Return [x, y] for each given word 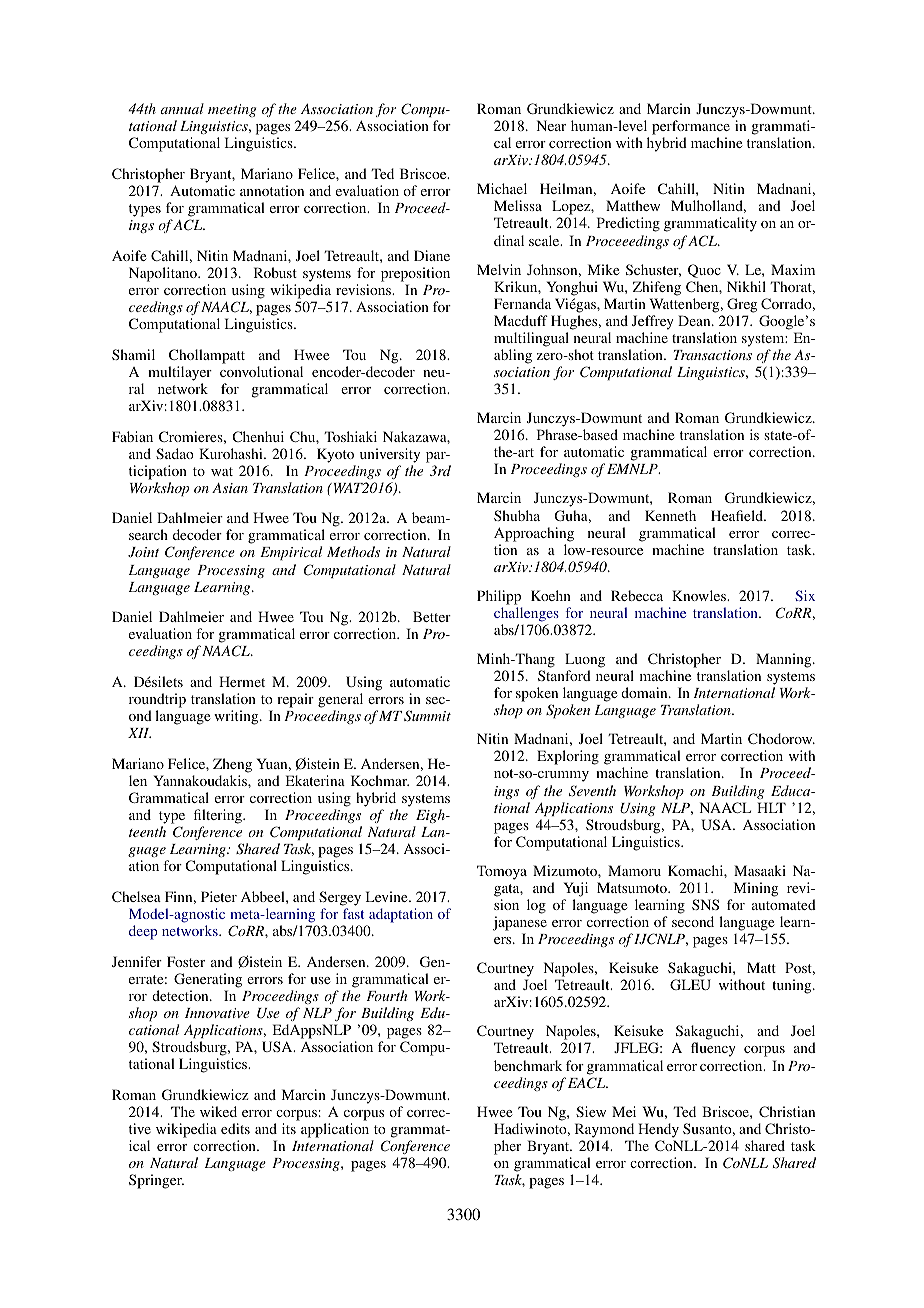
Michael [502, 188]
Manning [785, 660]
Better [432, 616]
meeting [232, 110]
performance [691, 127]
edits [235, 1128]
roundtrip [157, 700]
